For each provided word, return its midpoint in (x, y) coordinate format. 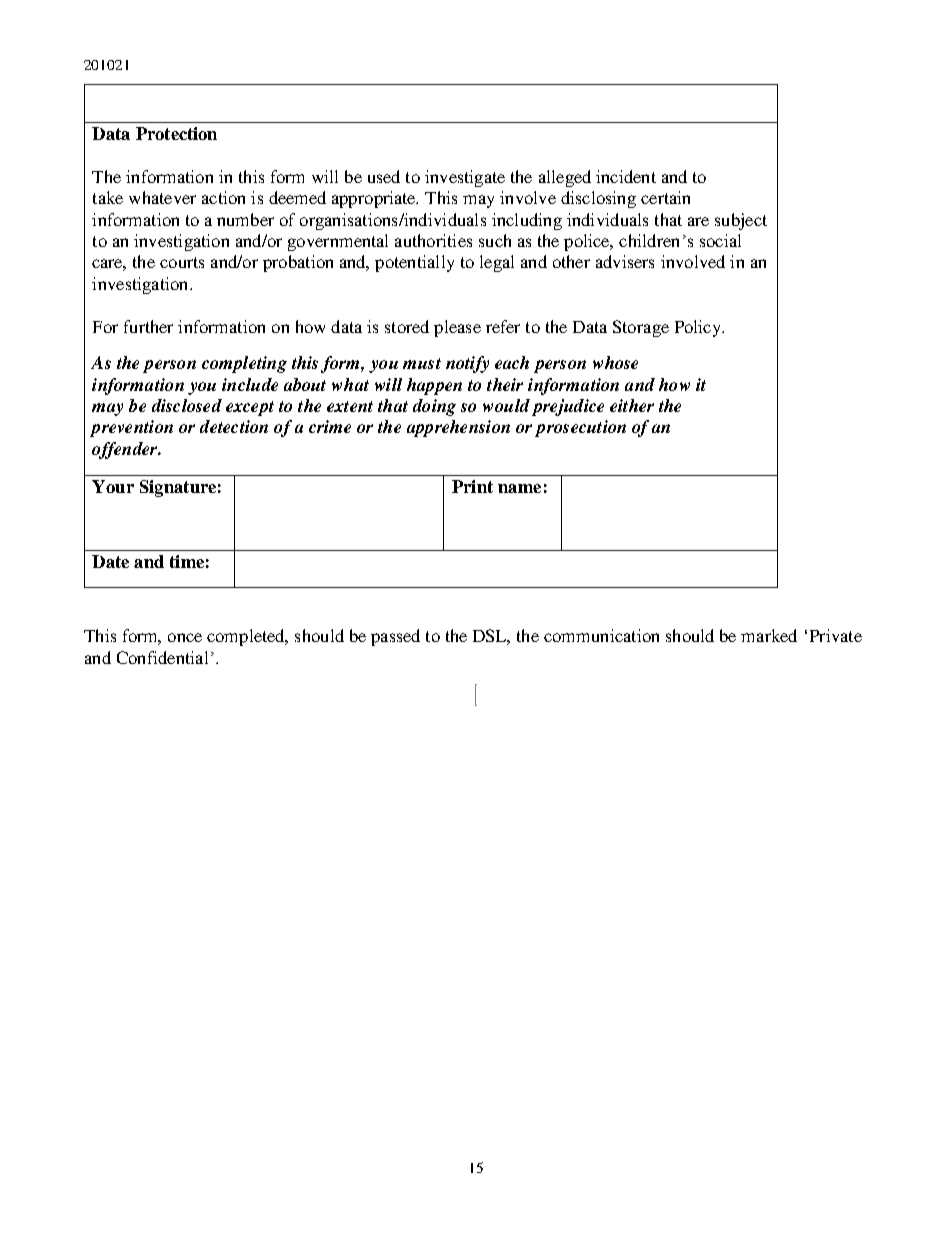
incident (626, 176)
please (457, 328)
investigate (465, 178)
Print (472, 486)
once (185, 637)
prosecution (580, 428)
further (148, 326)
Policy (699, 328)
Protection (176, 133)
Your (113, 486)
